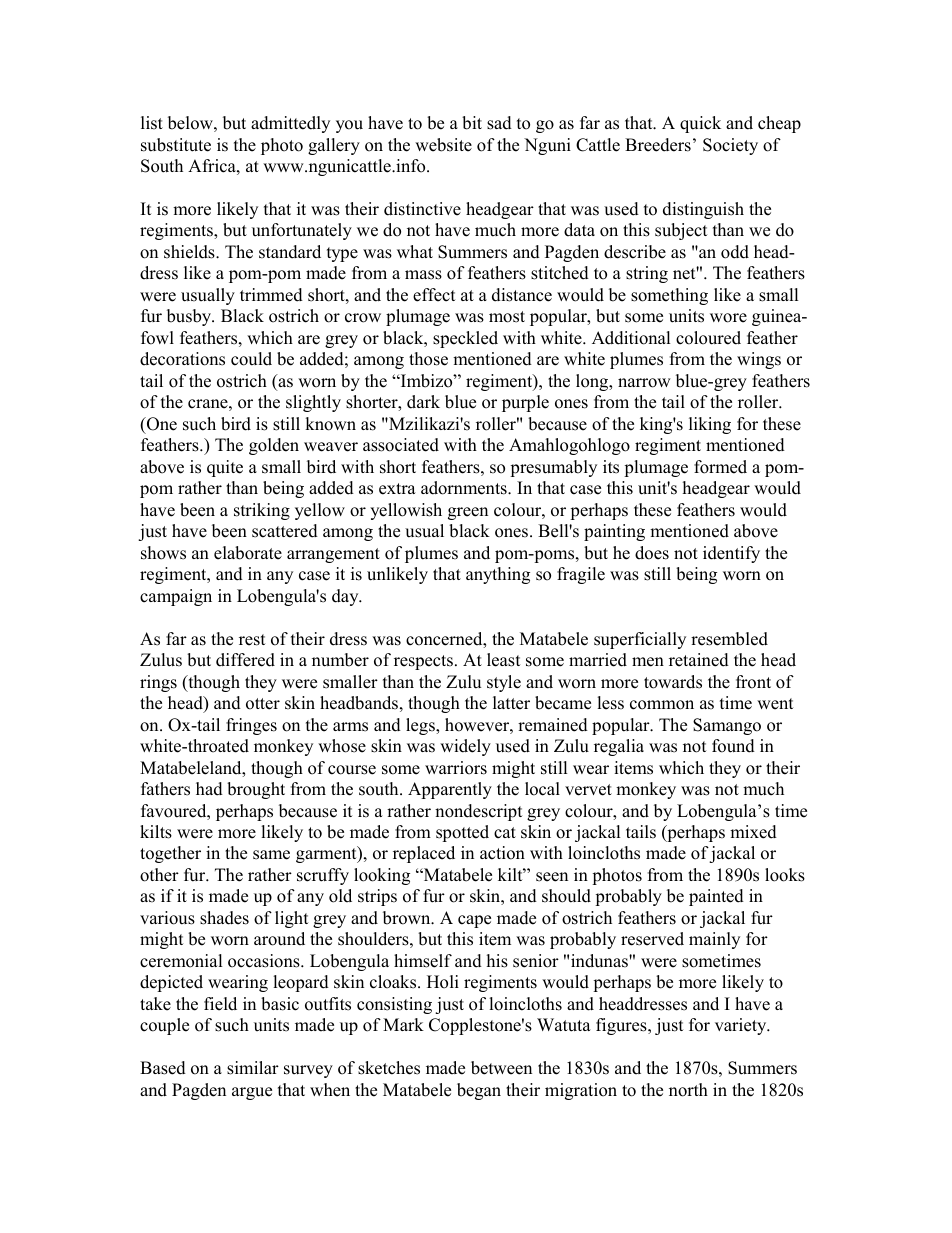  What do you see at coordinates (733, 746) in the document?
I see `found` at bounding box center [733, 746].
